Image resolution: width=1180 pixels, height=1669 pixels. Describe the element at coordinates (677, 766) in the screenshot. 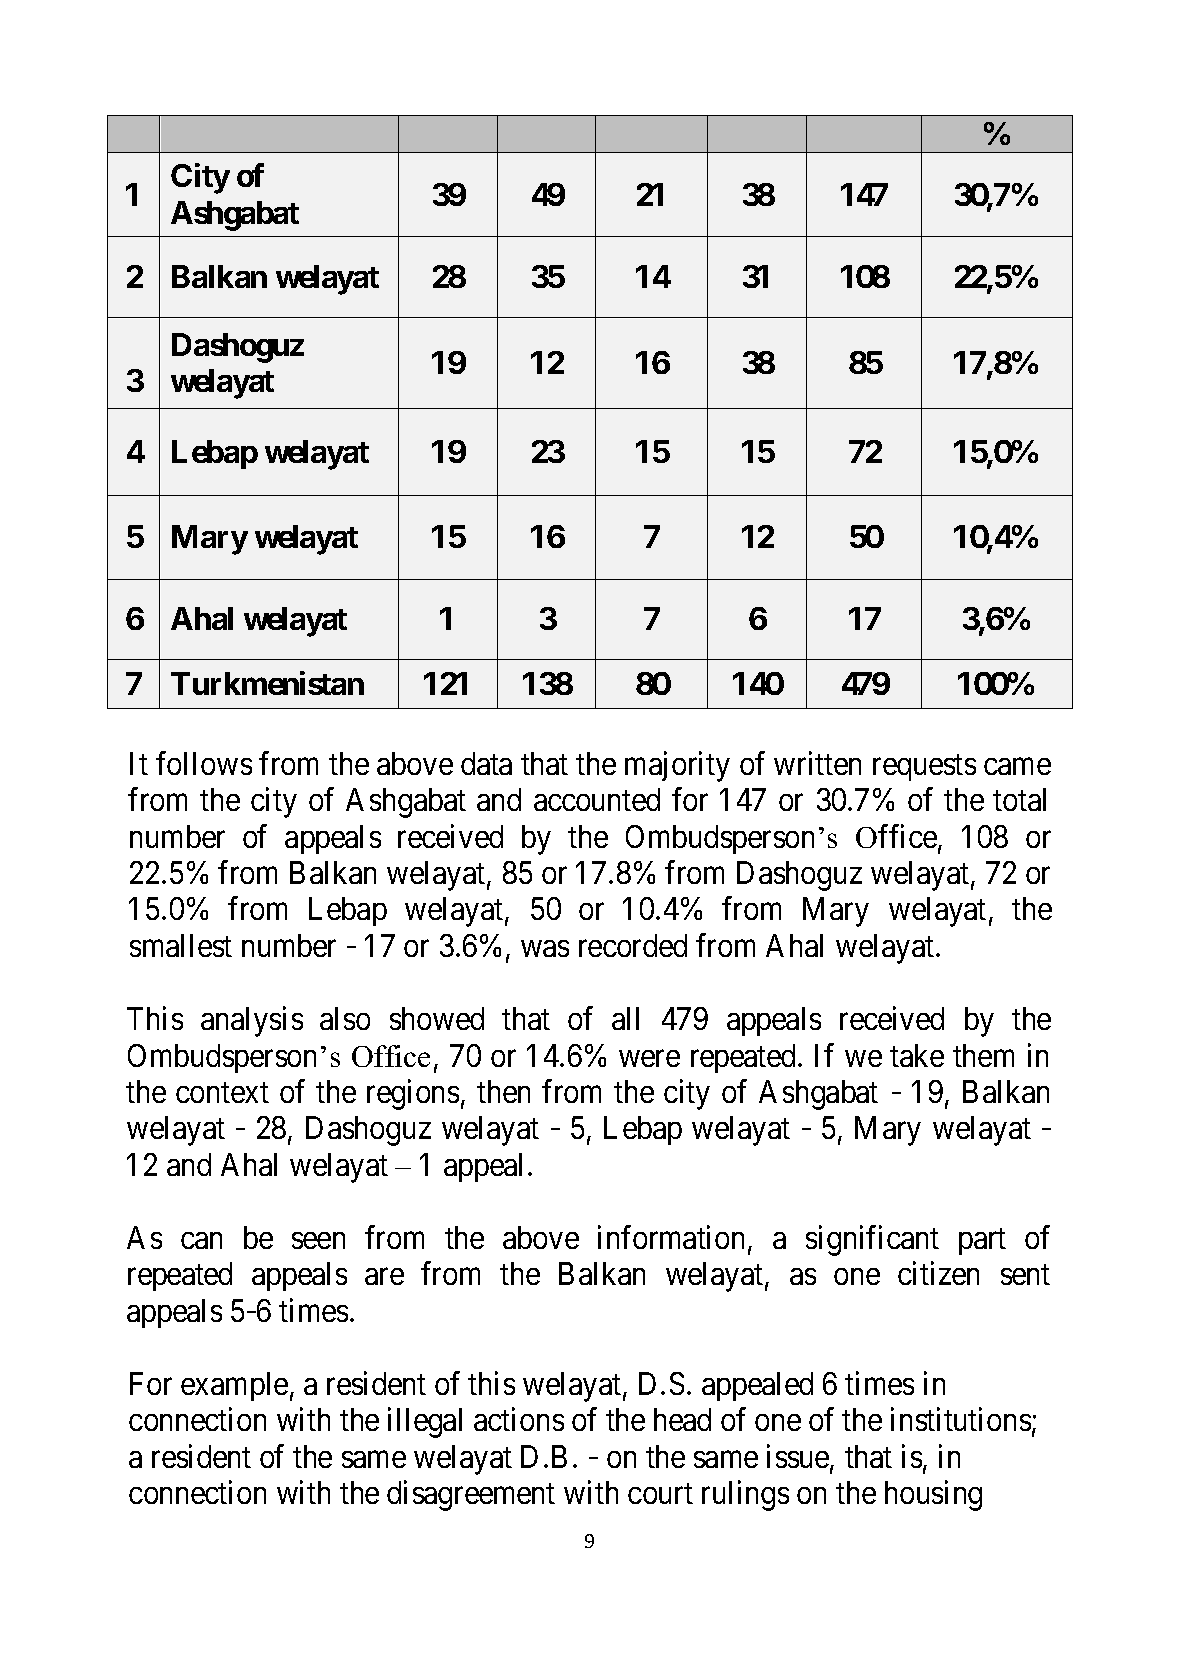

I see `majority` at that location.
